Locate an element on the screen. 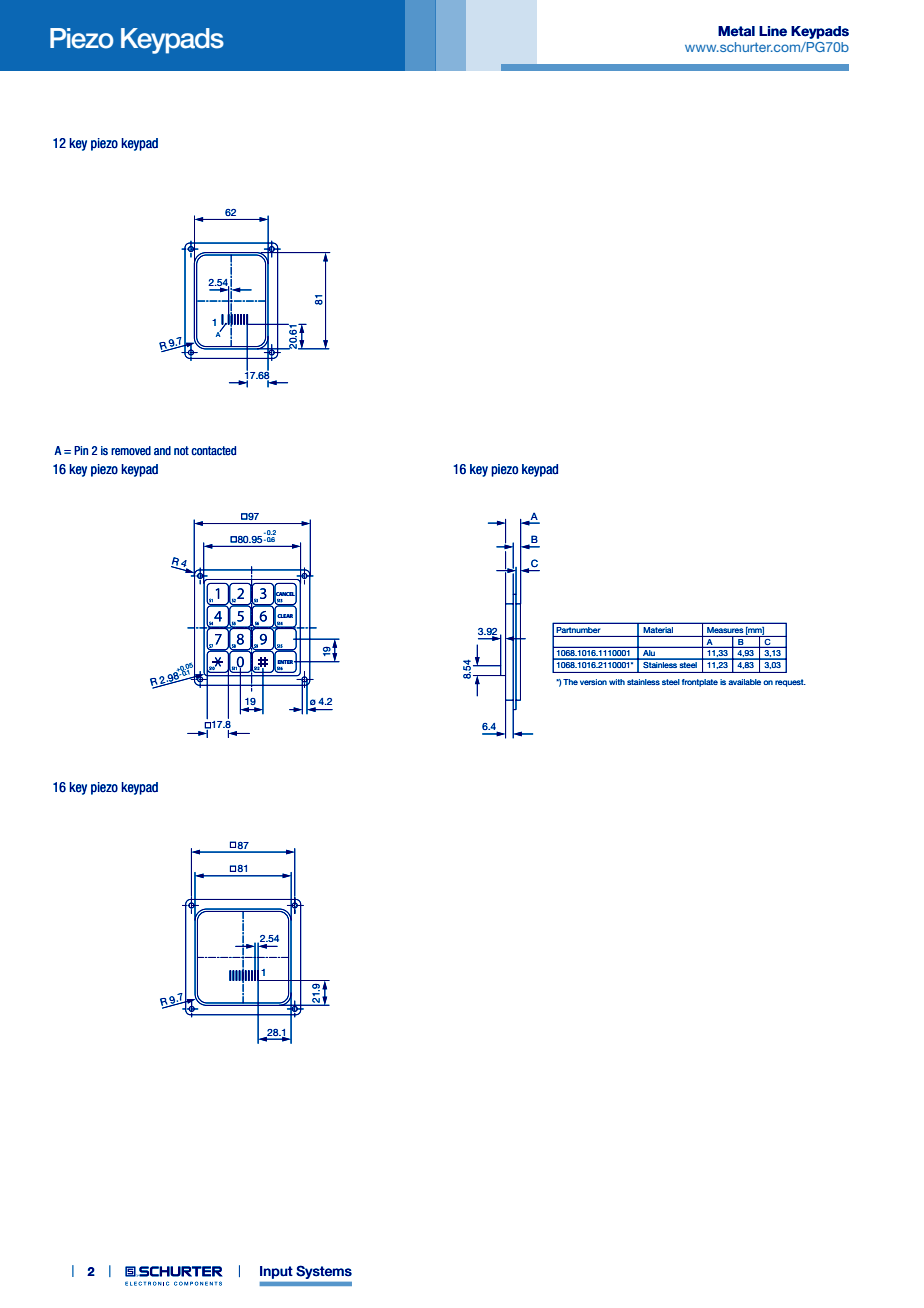 Image resolution: width=924 pixels, height=1308 pixels. not is located at coordinates (181, 451).
